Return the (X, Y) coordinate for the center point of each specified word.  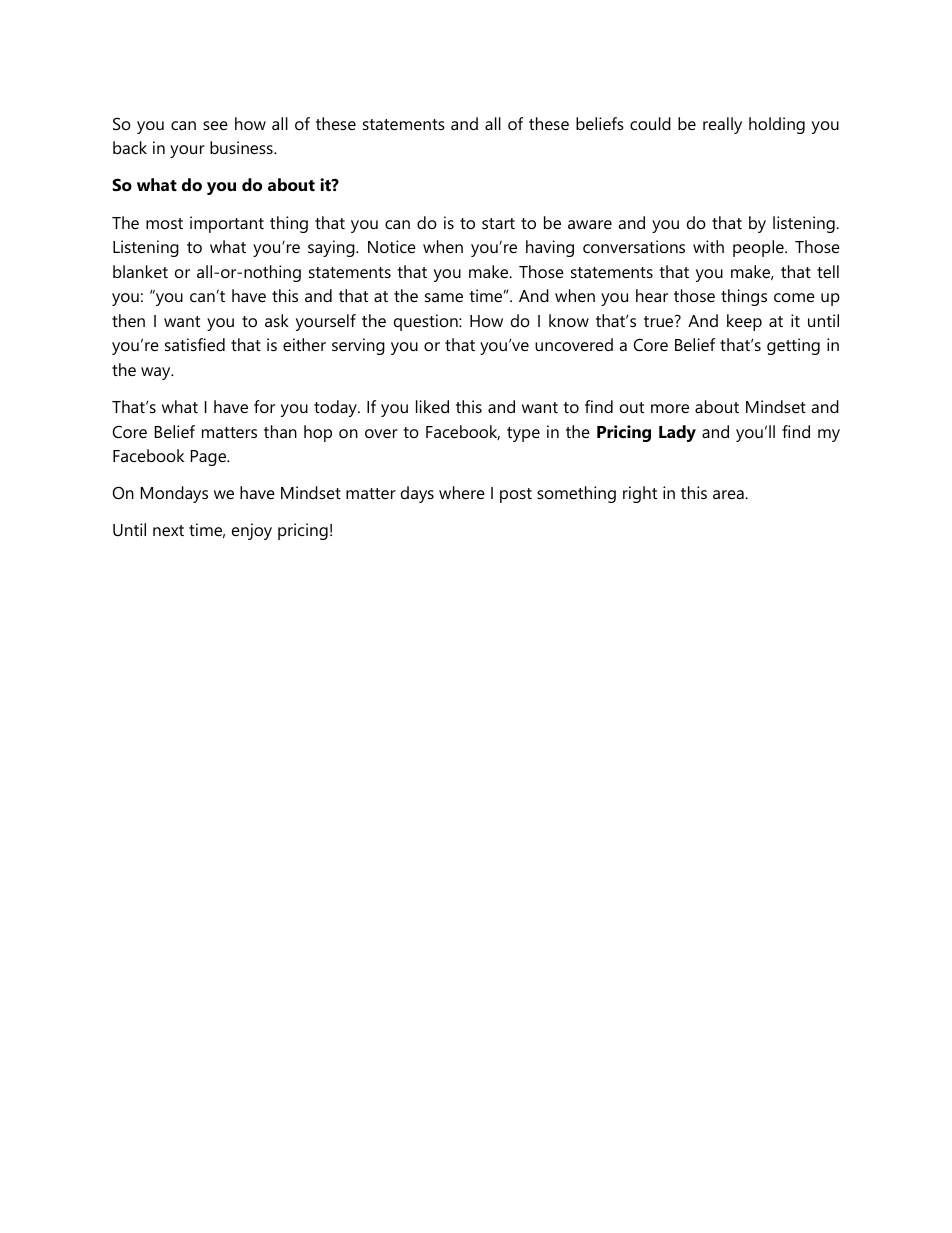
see (215, 125)
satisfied (195, 344)
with (708, 246)
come (794, 297)
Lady (677, 433)
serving (358, 346)
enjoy (252, 531)
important (227, 224)
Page (210, 458)
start (498, 223)
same (444, 297)
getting (793, 346)
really (722, 125)
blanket (140, 271)
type (523, 434)
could (650, 123)
